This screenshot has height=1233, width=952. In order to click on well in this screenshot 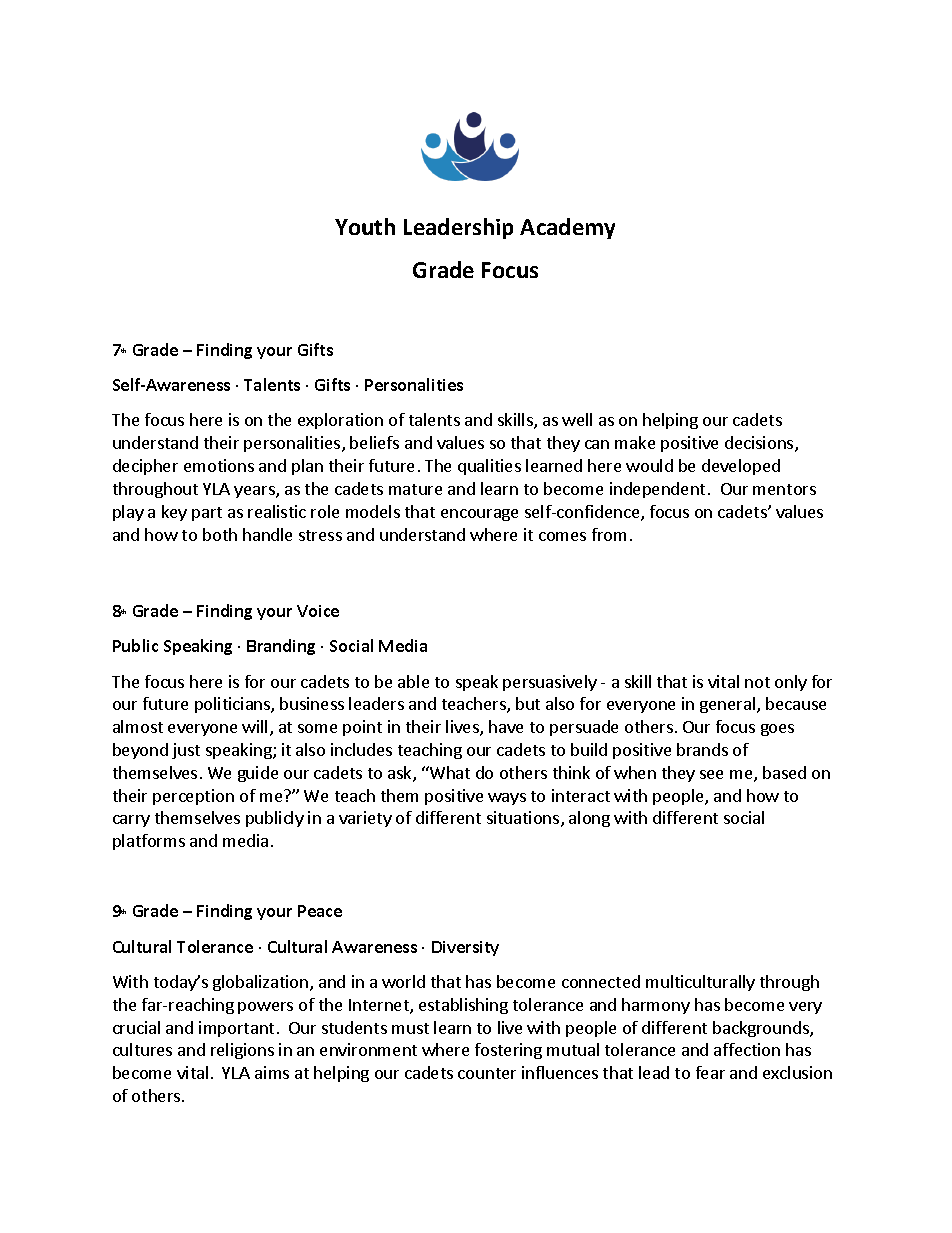, I will do `click(577, 419)`.
